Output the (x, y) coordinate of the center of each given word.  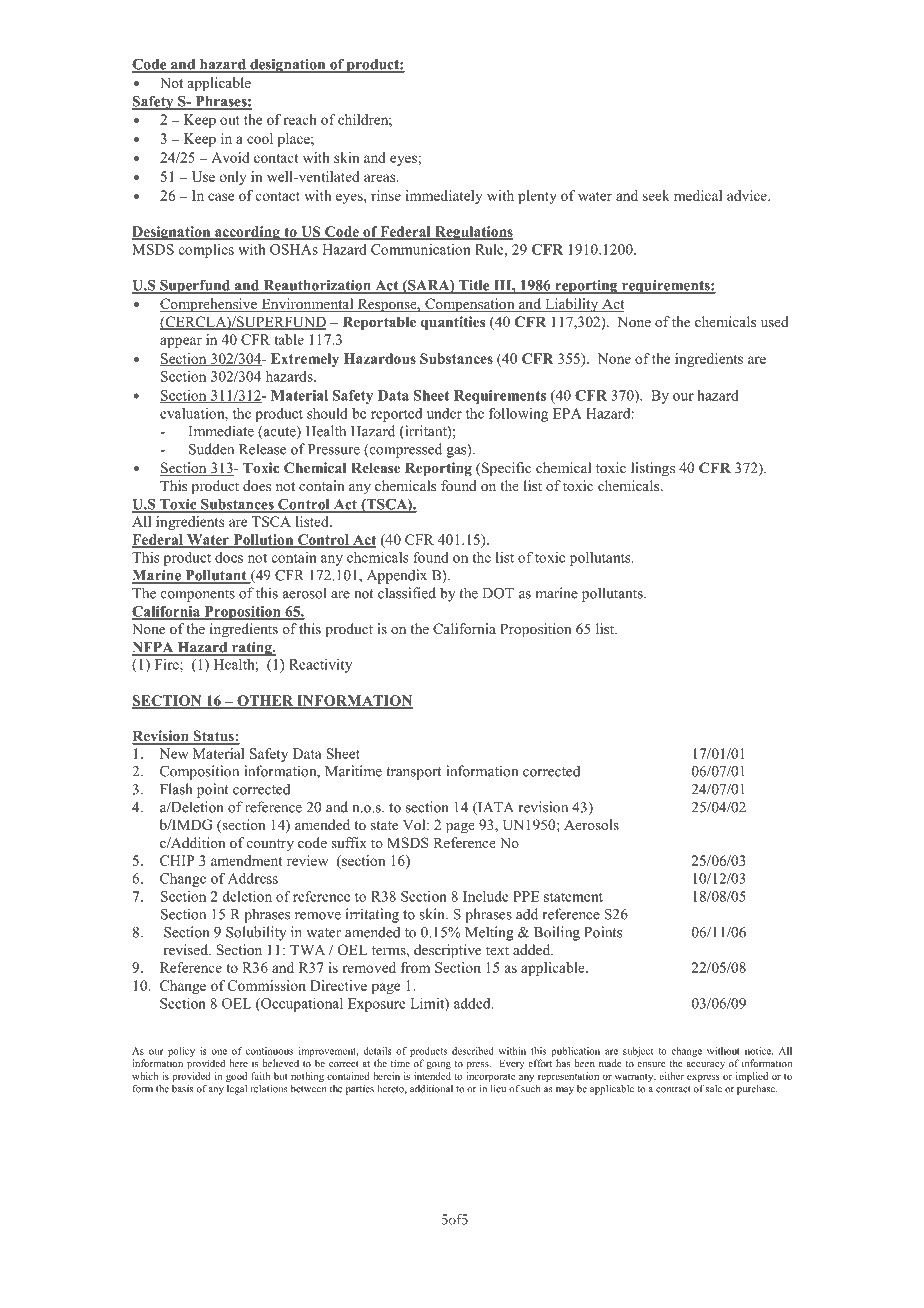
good (236, 1077)
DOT (498, 593)
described (473, 1051)
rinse (386, 195)
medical (698, 195)
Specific (505, 469)
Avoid (230, 157)
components (198, 595)
